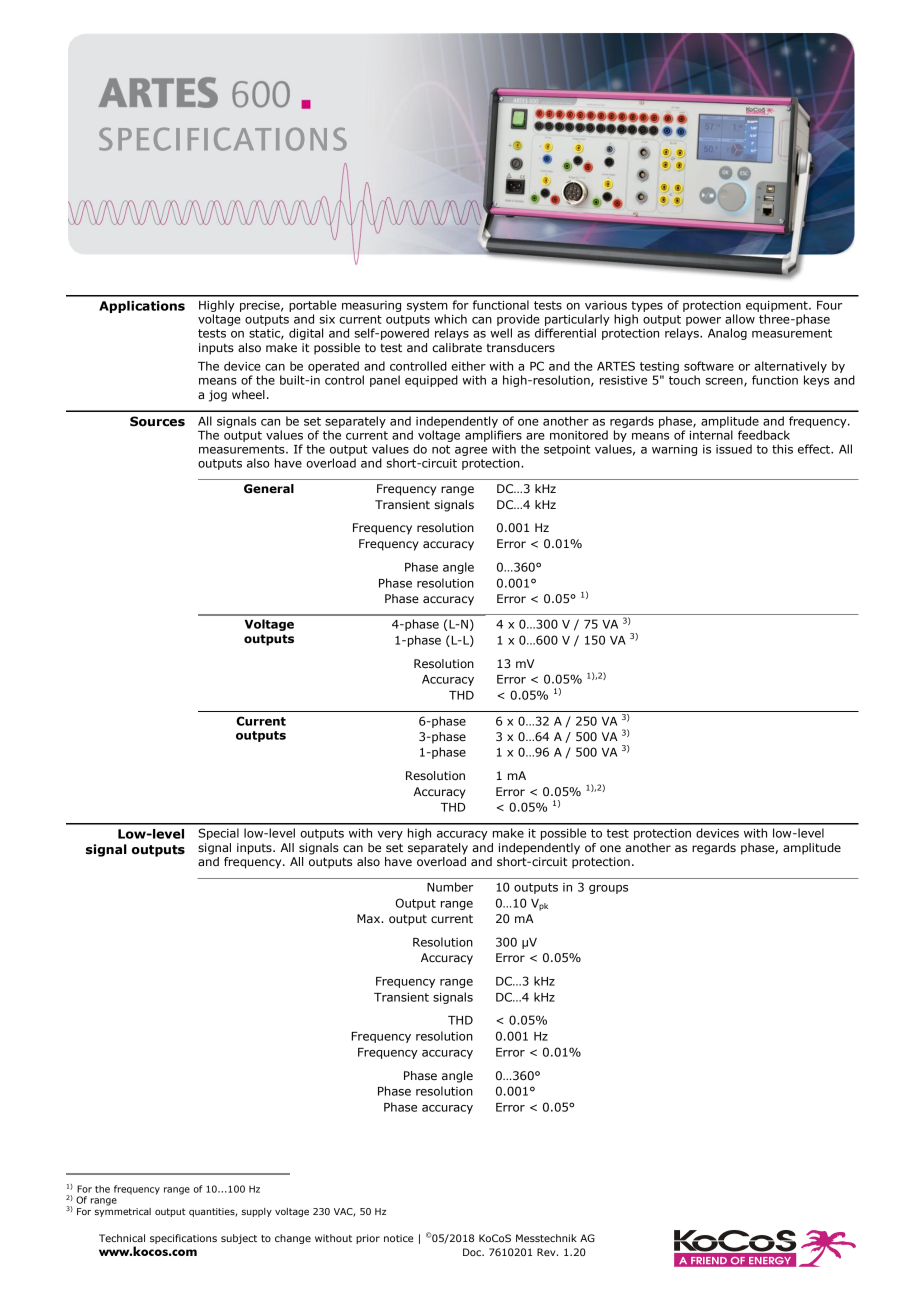 This image has height=1308, width=924. I want to click on issued, so click(734, 449).
